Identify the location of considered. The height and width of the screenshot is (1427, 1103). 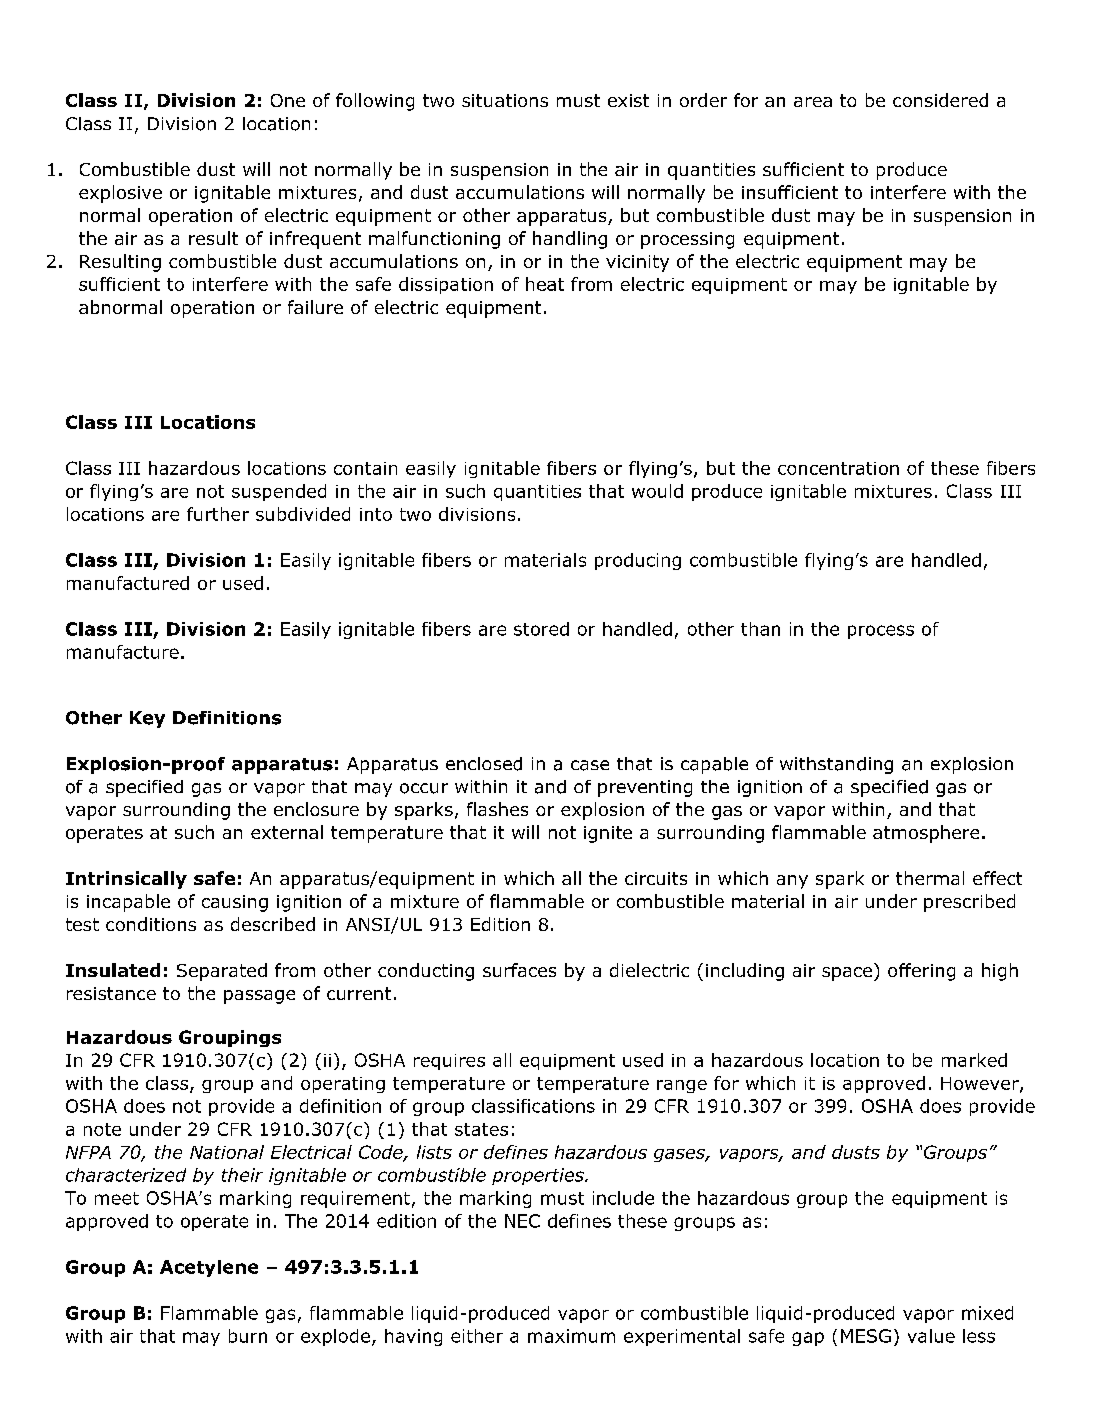
(940, 100).
